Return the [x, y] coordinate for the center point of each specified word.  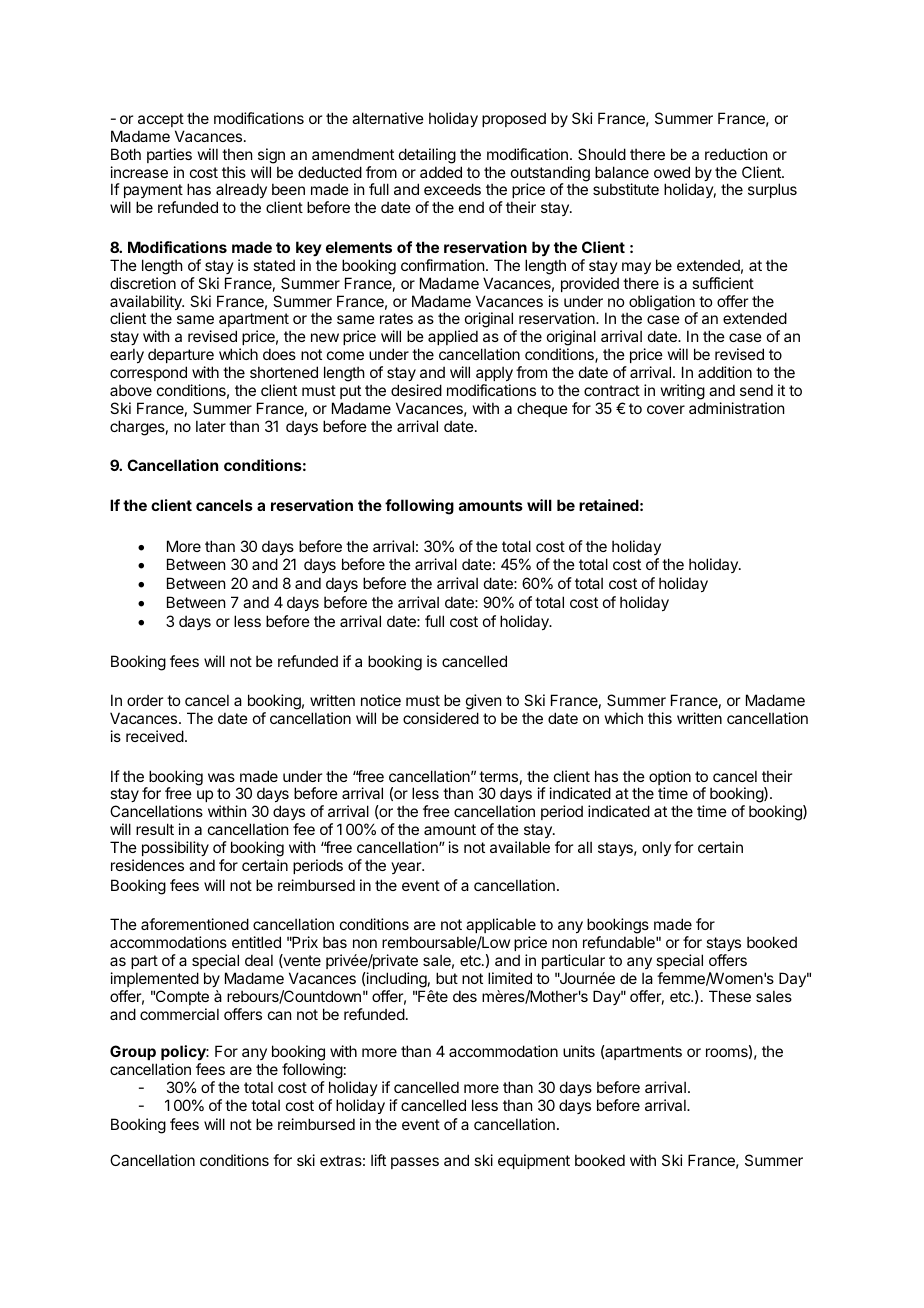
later [211, 426]
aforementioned [195, 924]
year [407, 868]
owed [672, 172]
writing [683, 392]
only [656, 848]
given [484, 703]
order [145, 700]
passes [415, 1163]
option [670, 779]
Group [133, 1052]
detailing [427, 156]
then [237, 154]
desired [416, 390]
